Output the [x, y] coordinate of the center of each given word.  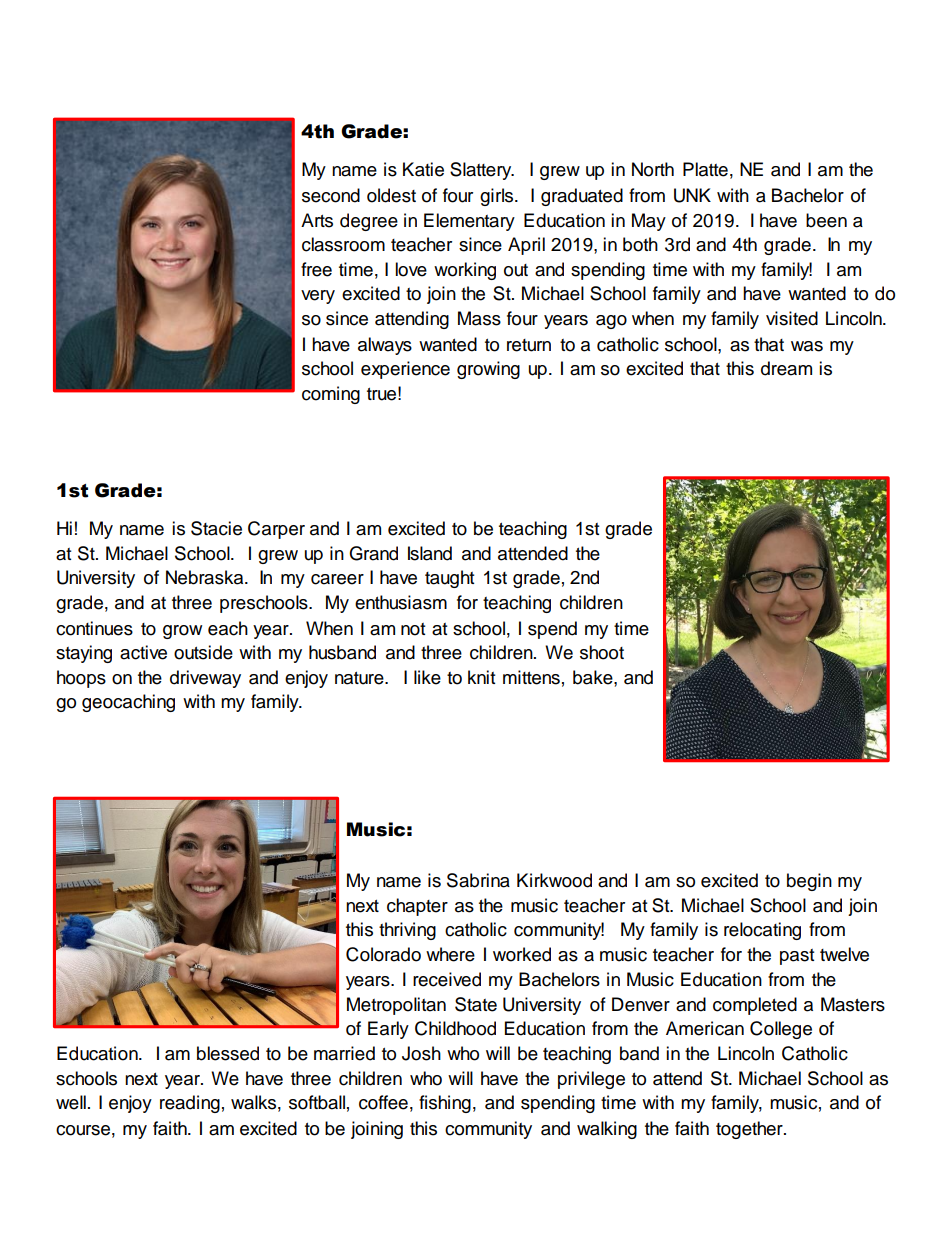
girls [498, 197]
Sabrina [478, 880]
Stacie [216, 528]
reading [190, 1104]
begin [809, 882]
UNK [692, 195]
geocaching [128, 703]
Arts [317, 220]
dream [786, 368]
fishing [445, 1104]
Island [430, 553]
